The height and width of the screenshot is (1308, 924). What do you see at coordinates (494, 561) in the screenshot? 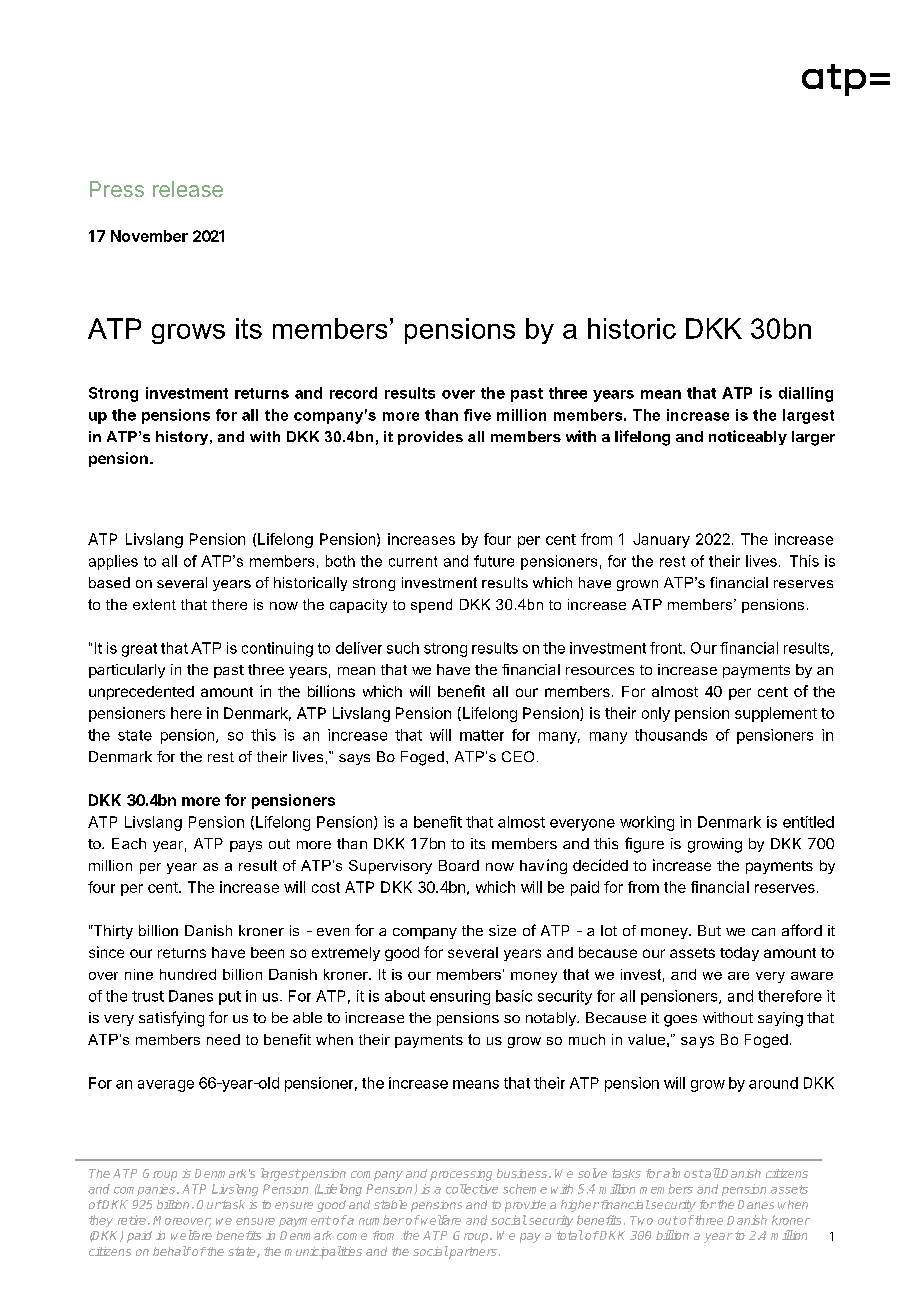
I see `future` at bounding box center [494, 561].
